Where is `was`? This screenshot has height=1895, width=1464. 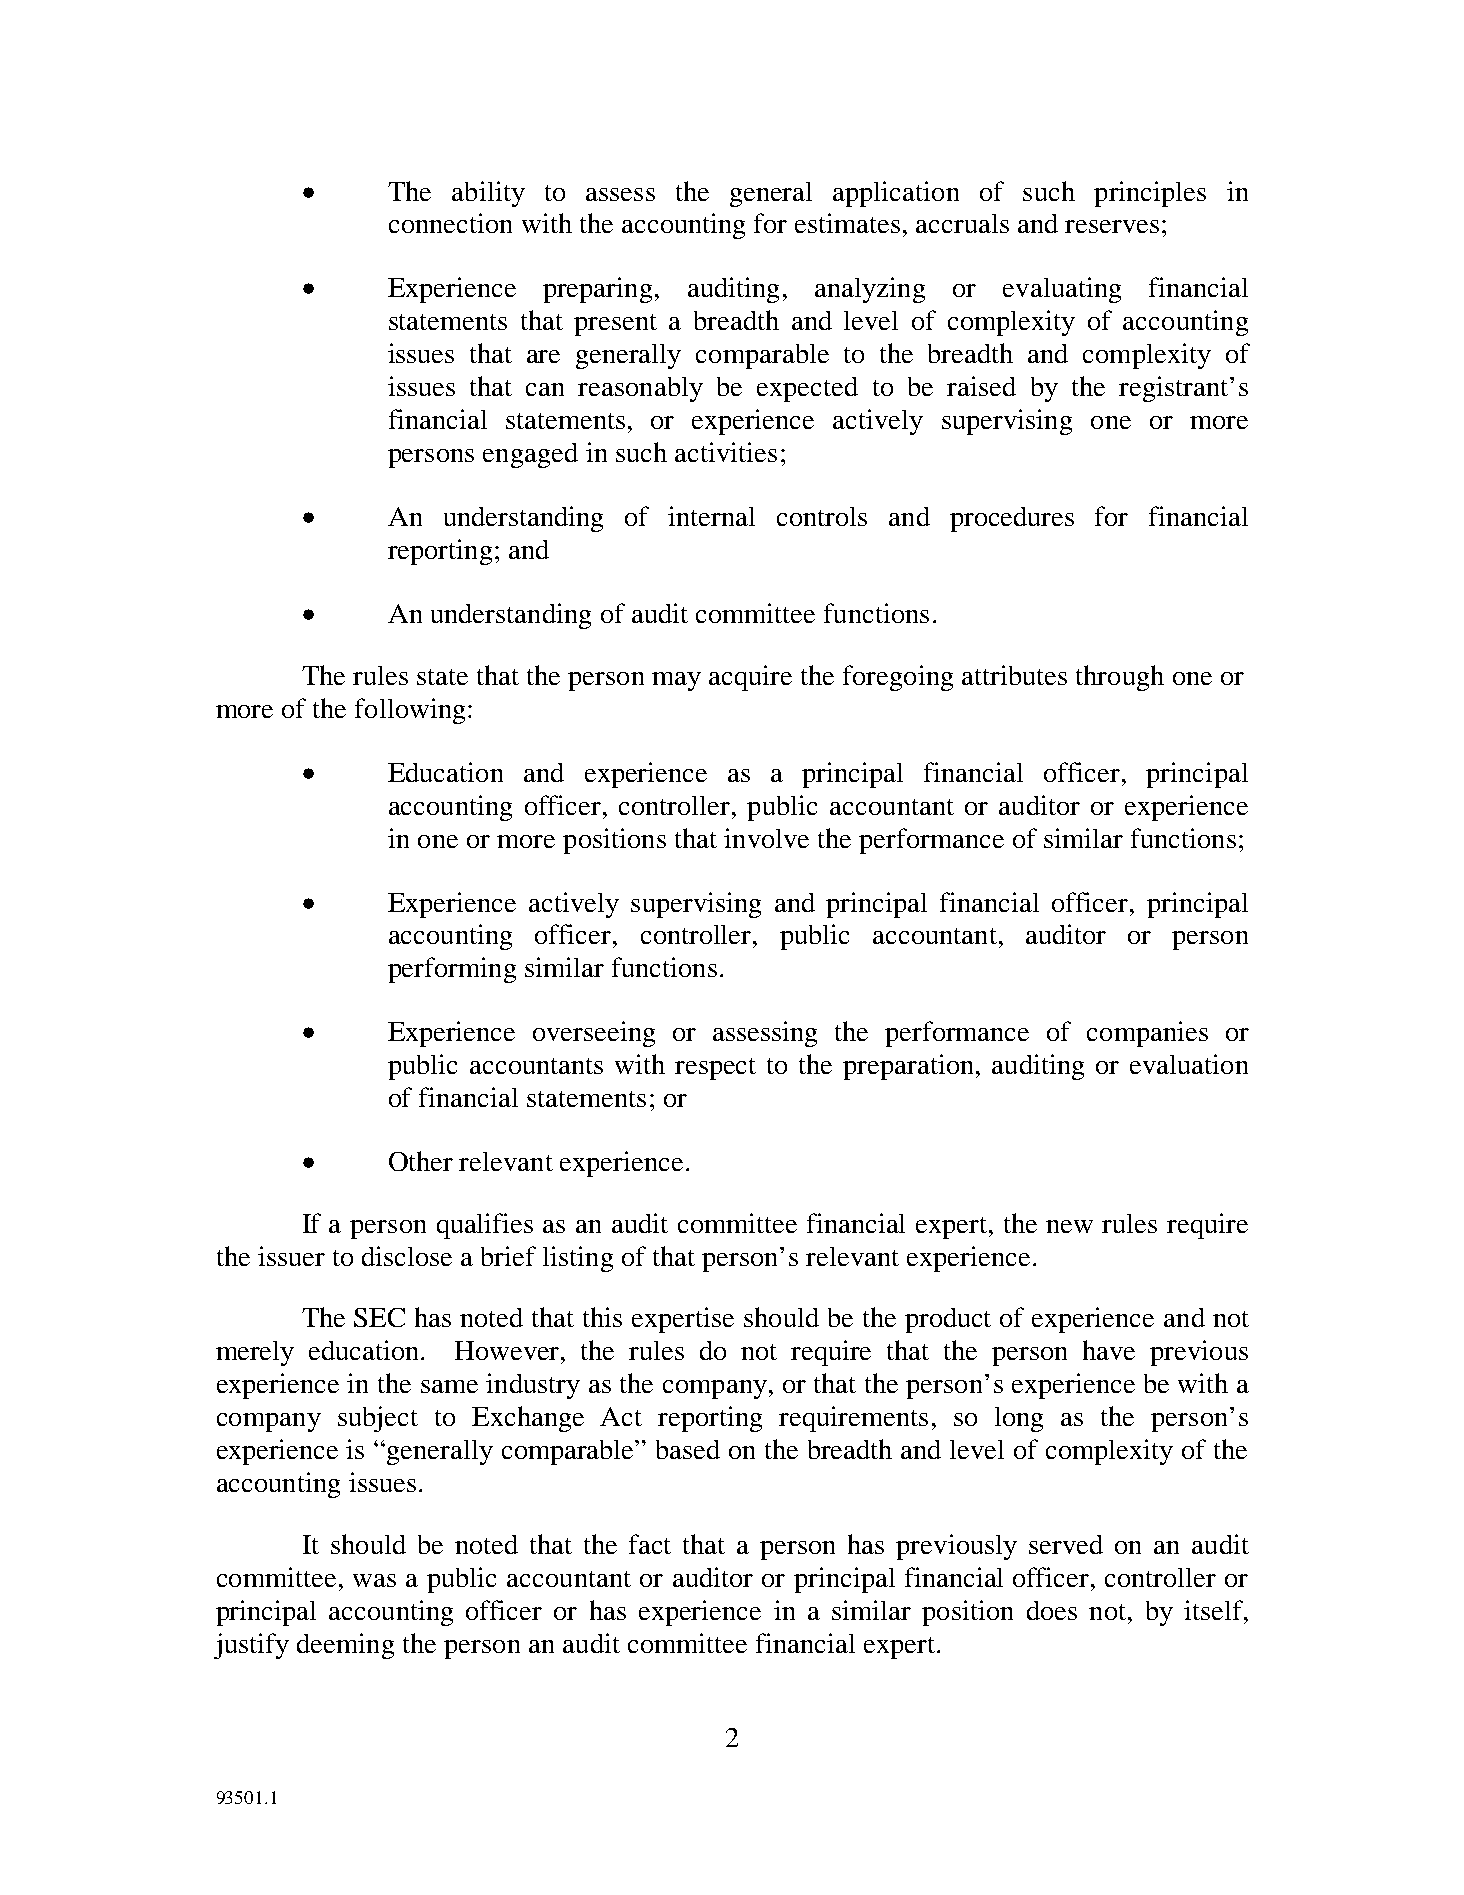
was is located at coordinates (374, 1580).
